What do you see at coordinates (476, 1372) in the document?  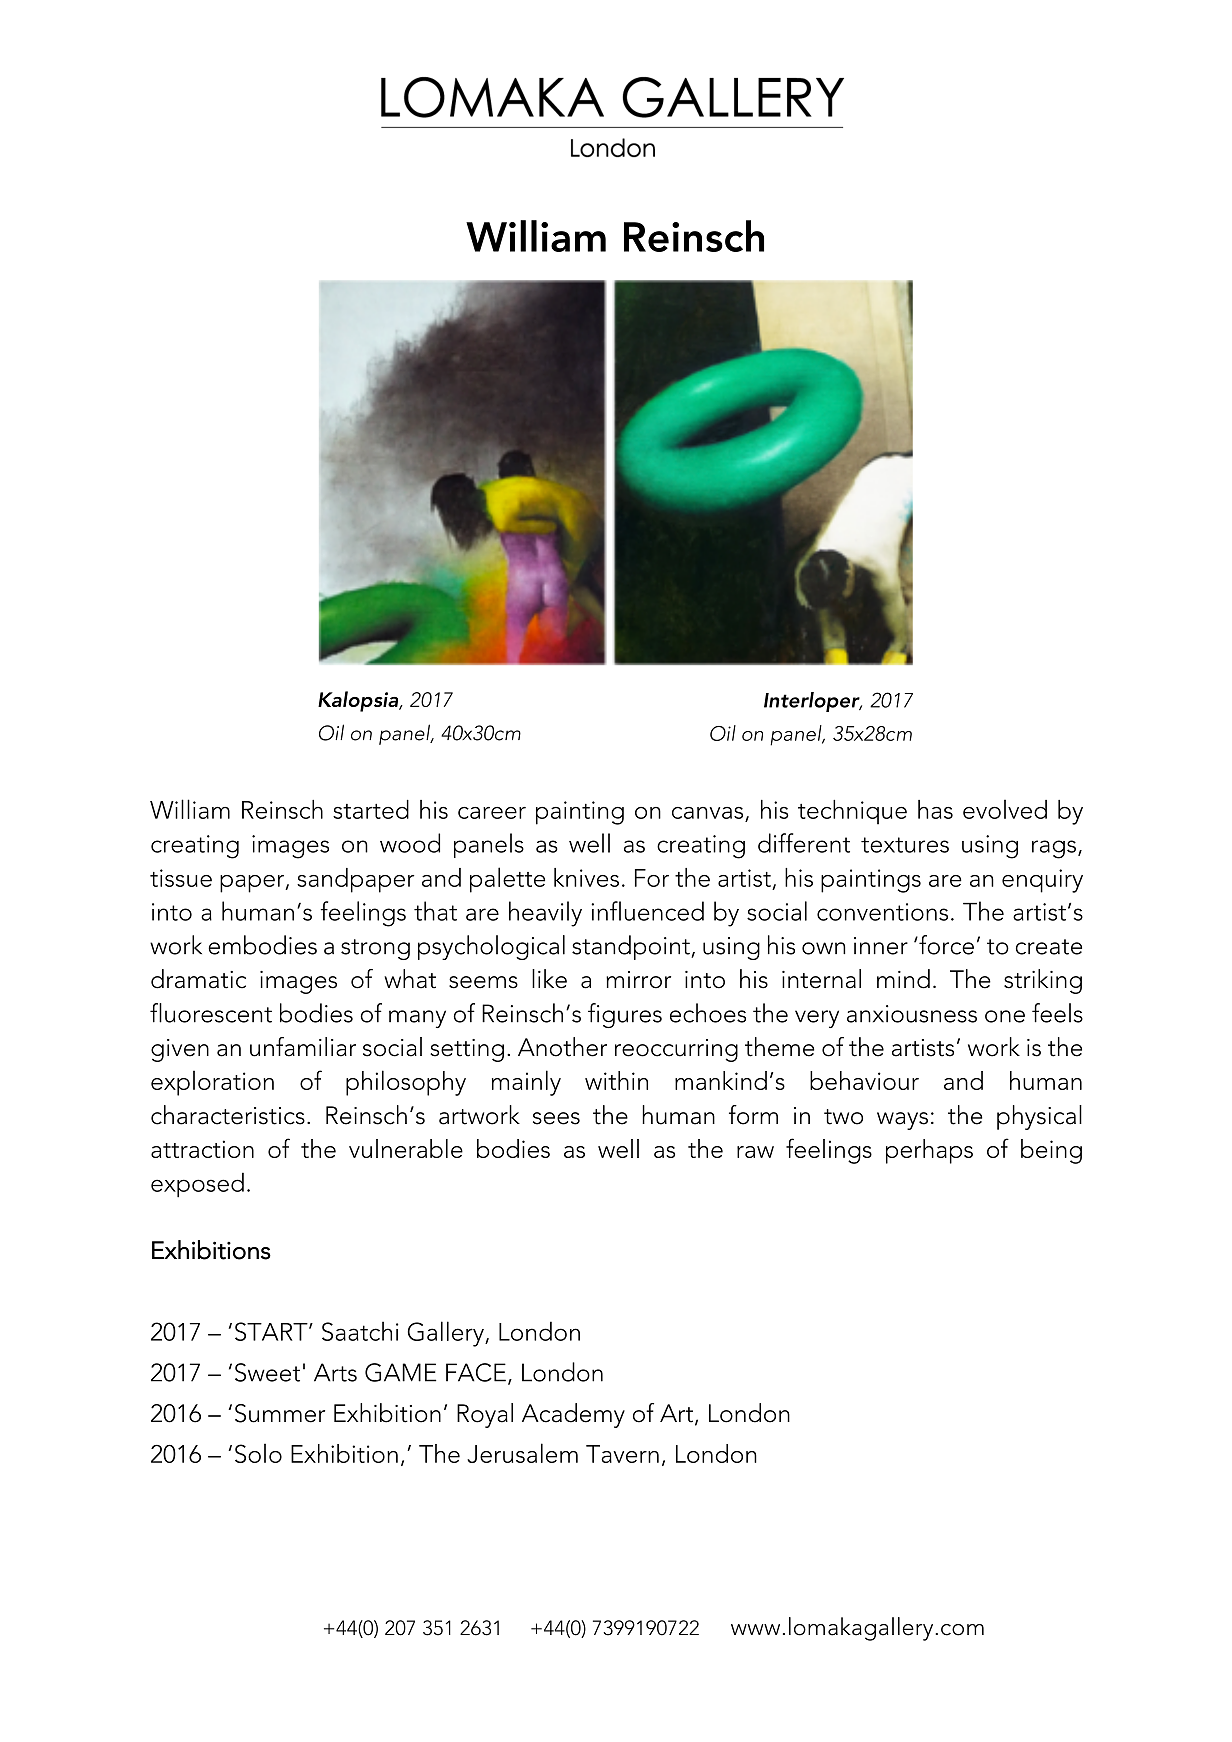 I see `FACE` at bounding box center [476, 1372].
